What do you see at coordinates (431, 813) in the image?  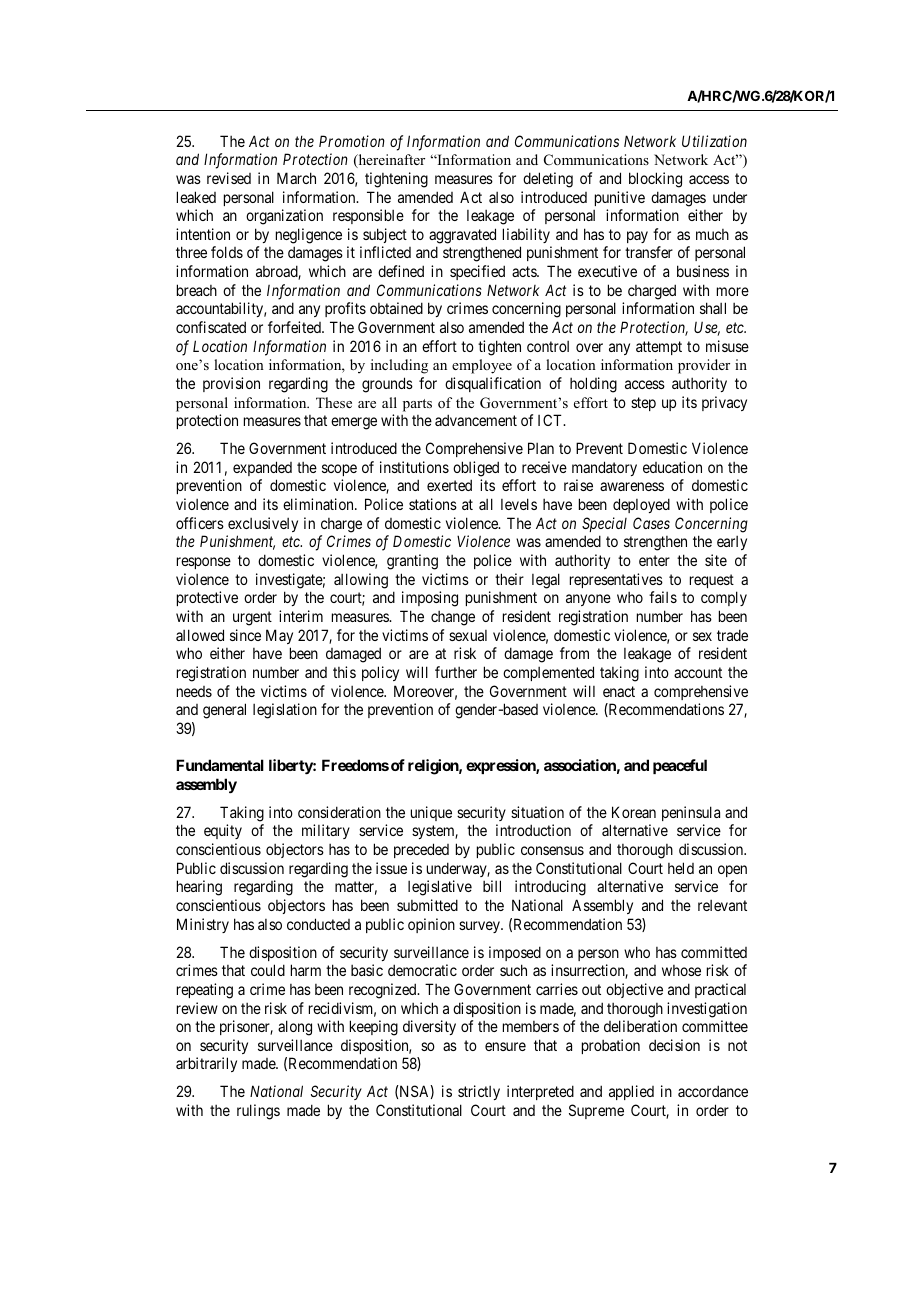 I see `unique` at bounding box center [431, 813].
